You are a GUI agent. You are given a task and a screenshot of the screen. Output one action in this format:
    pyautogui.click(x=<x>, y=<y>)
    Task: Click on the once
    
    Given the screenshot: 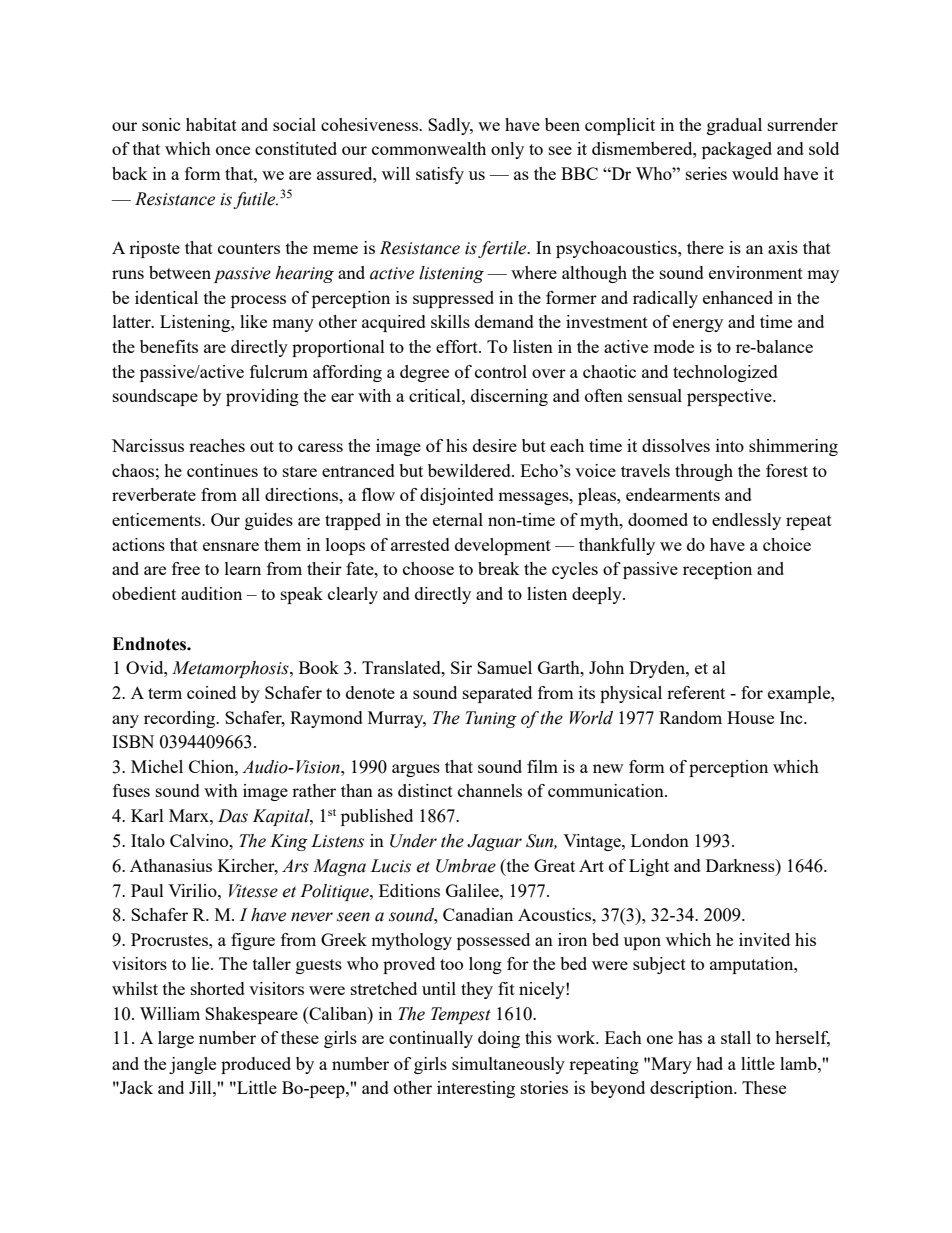 What is the action you would take?
    pyautogui.click(x=233, y=150)
